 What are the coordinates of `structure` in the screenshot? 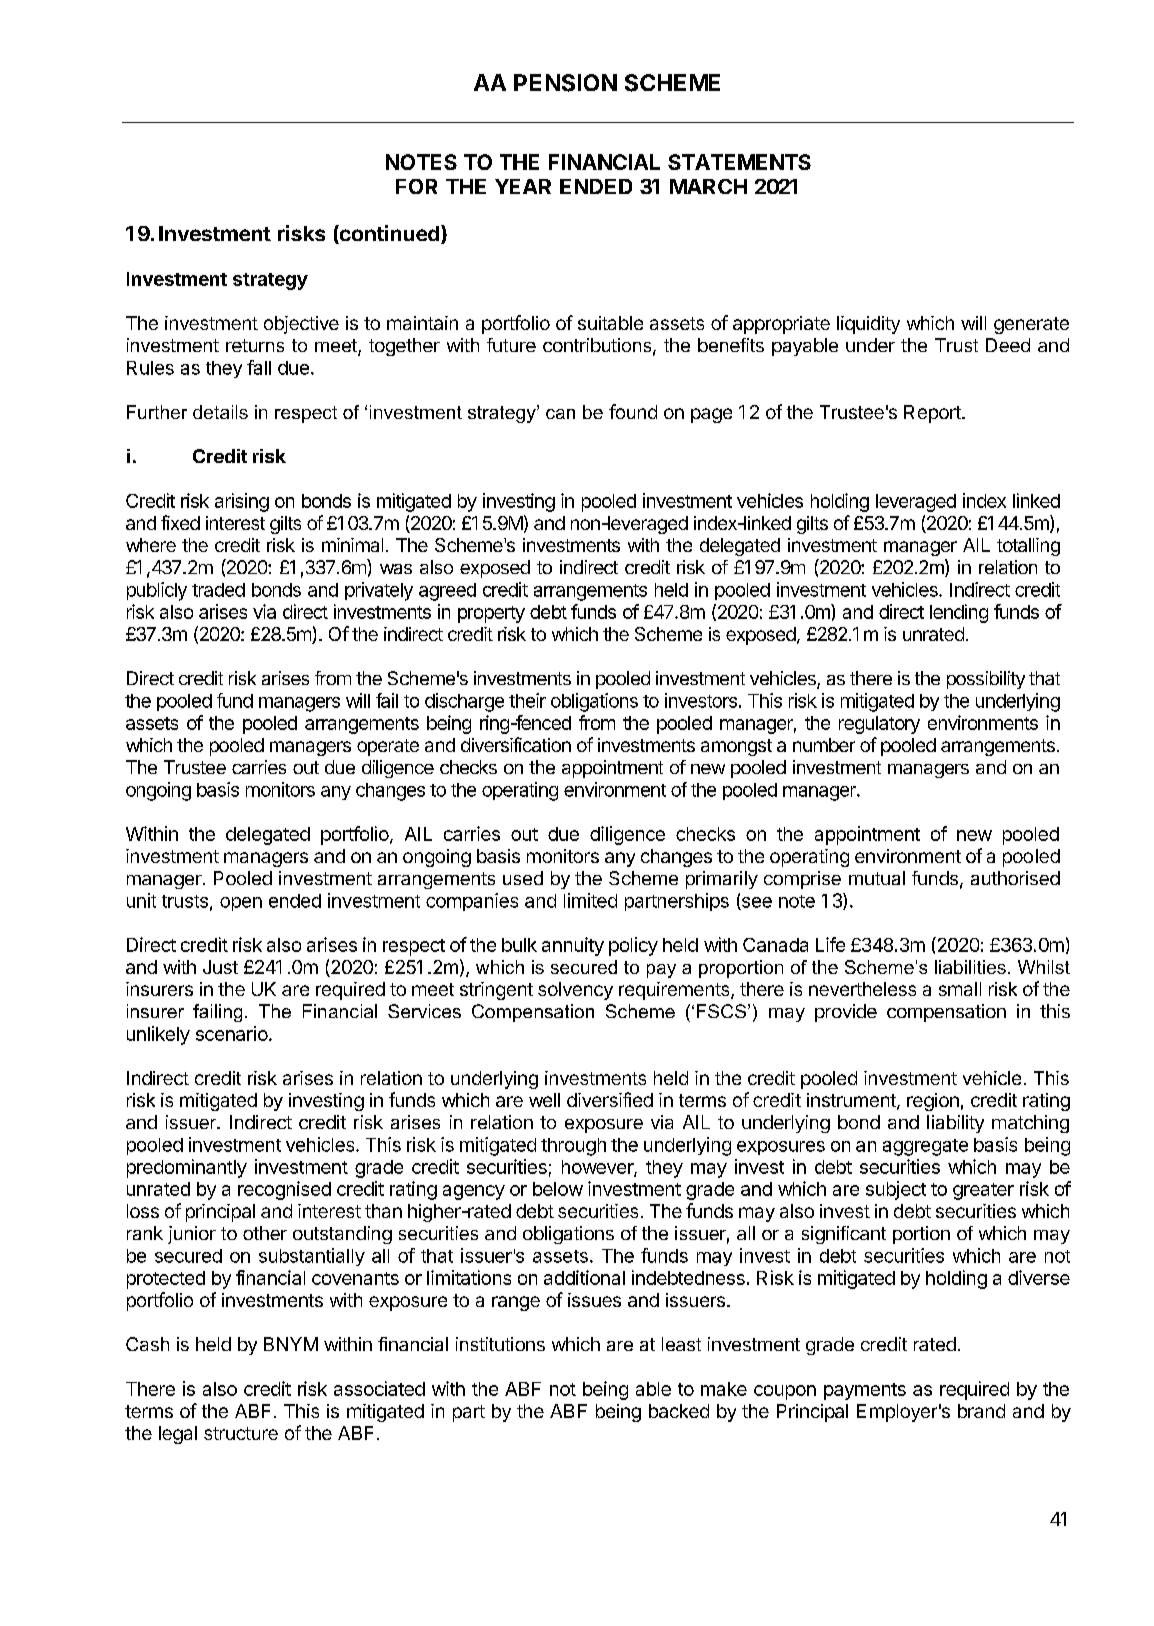 It's located at (241, 1433).
